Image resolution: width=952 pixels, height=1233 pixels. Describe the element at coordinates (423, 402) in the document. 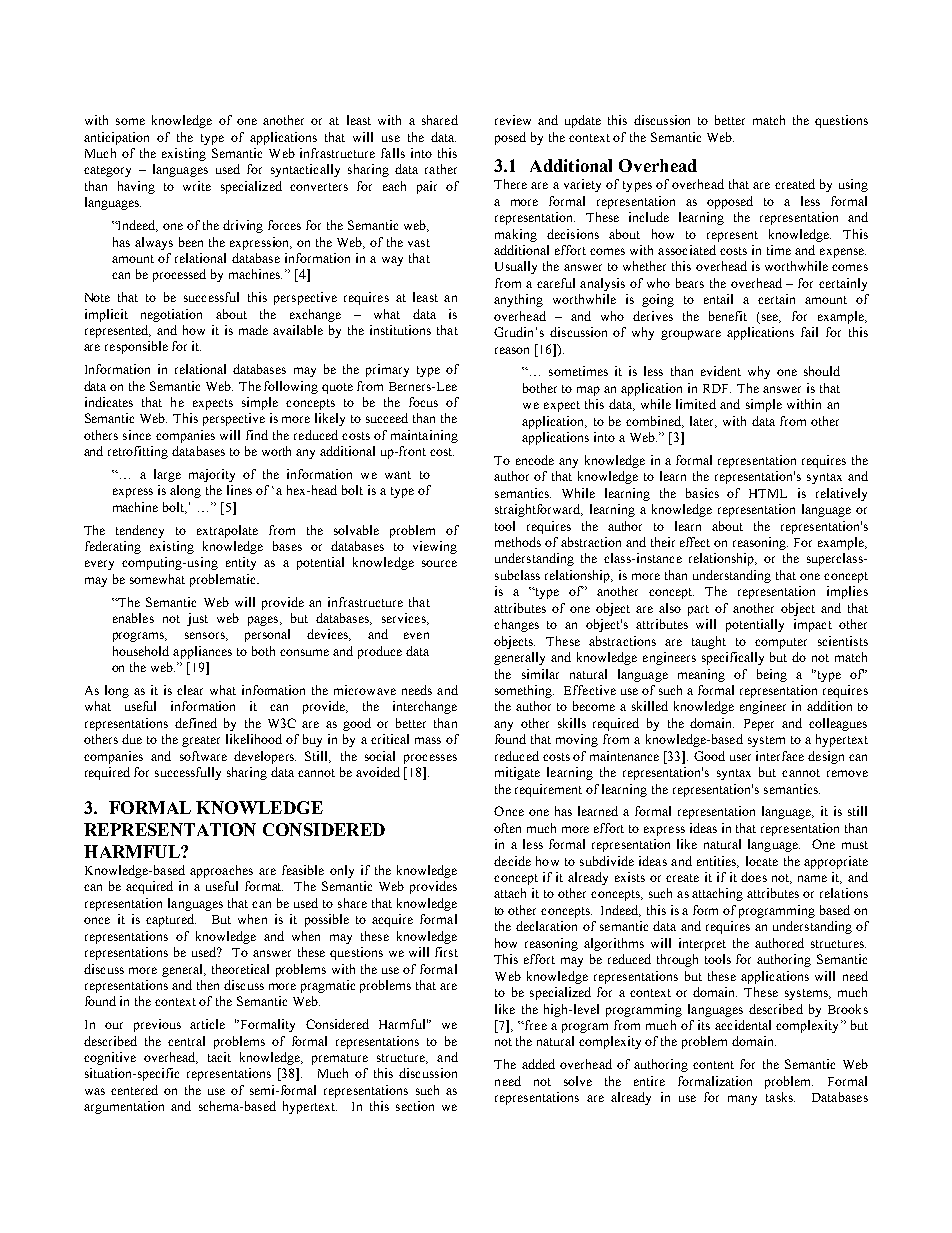

I see `focus` at that location.
